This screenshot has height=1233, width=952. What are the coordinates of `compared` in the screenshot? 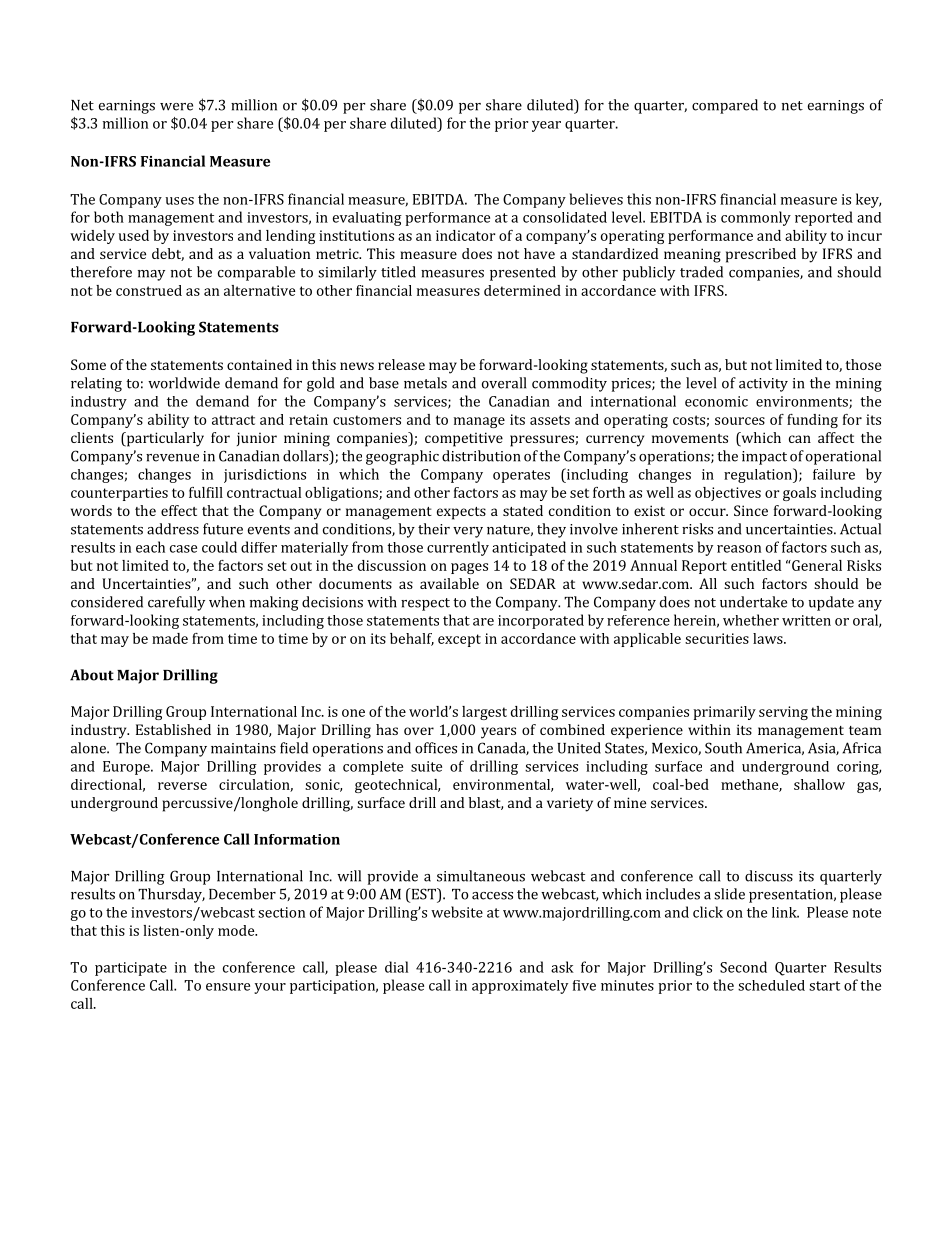 It's located at (725, 106).
